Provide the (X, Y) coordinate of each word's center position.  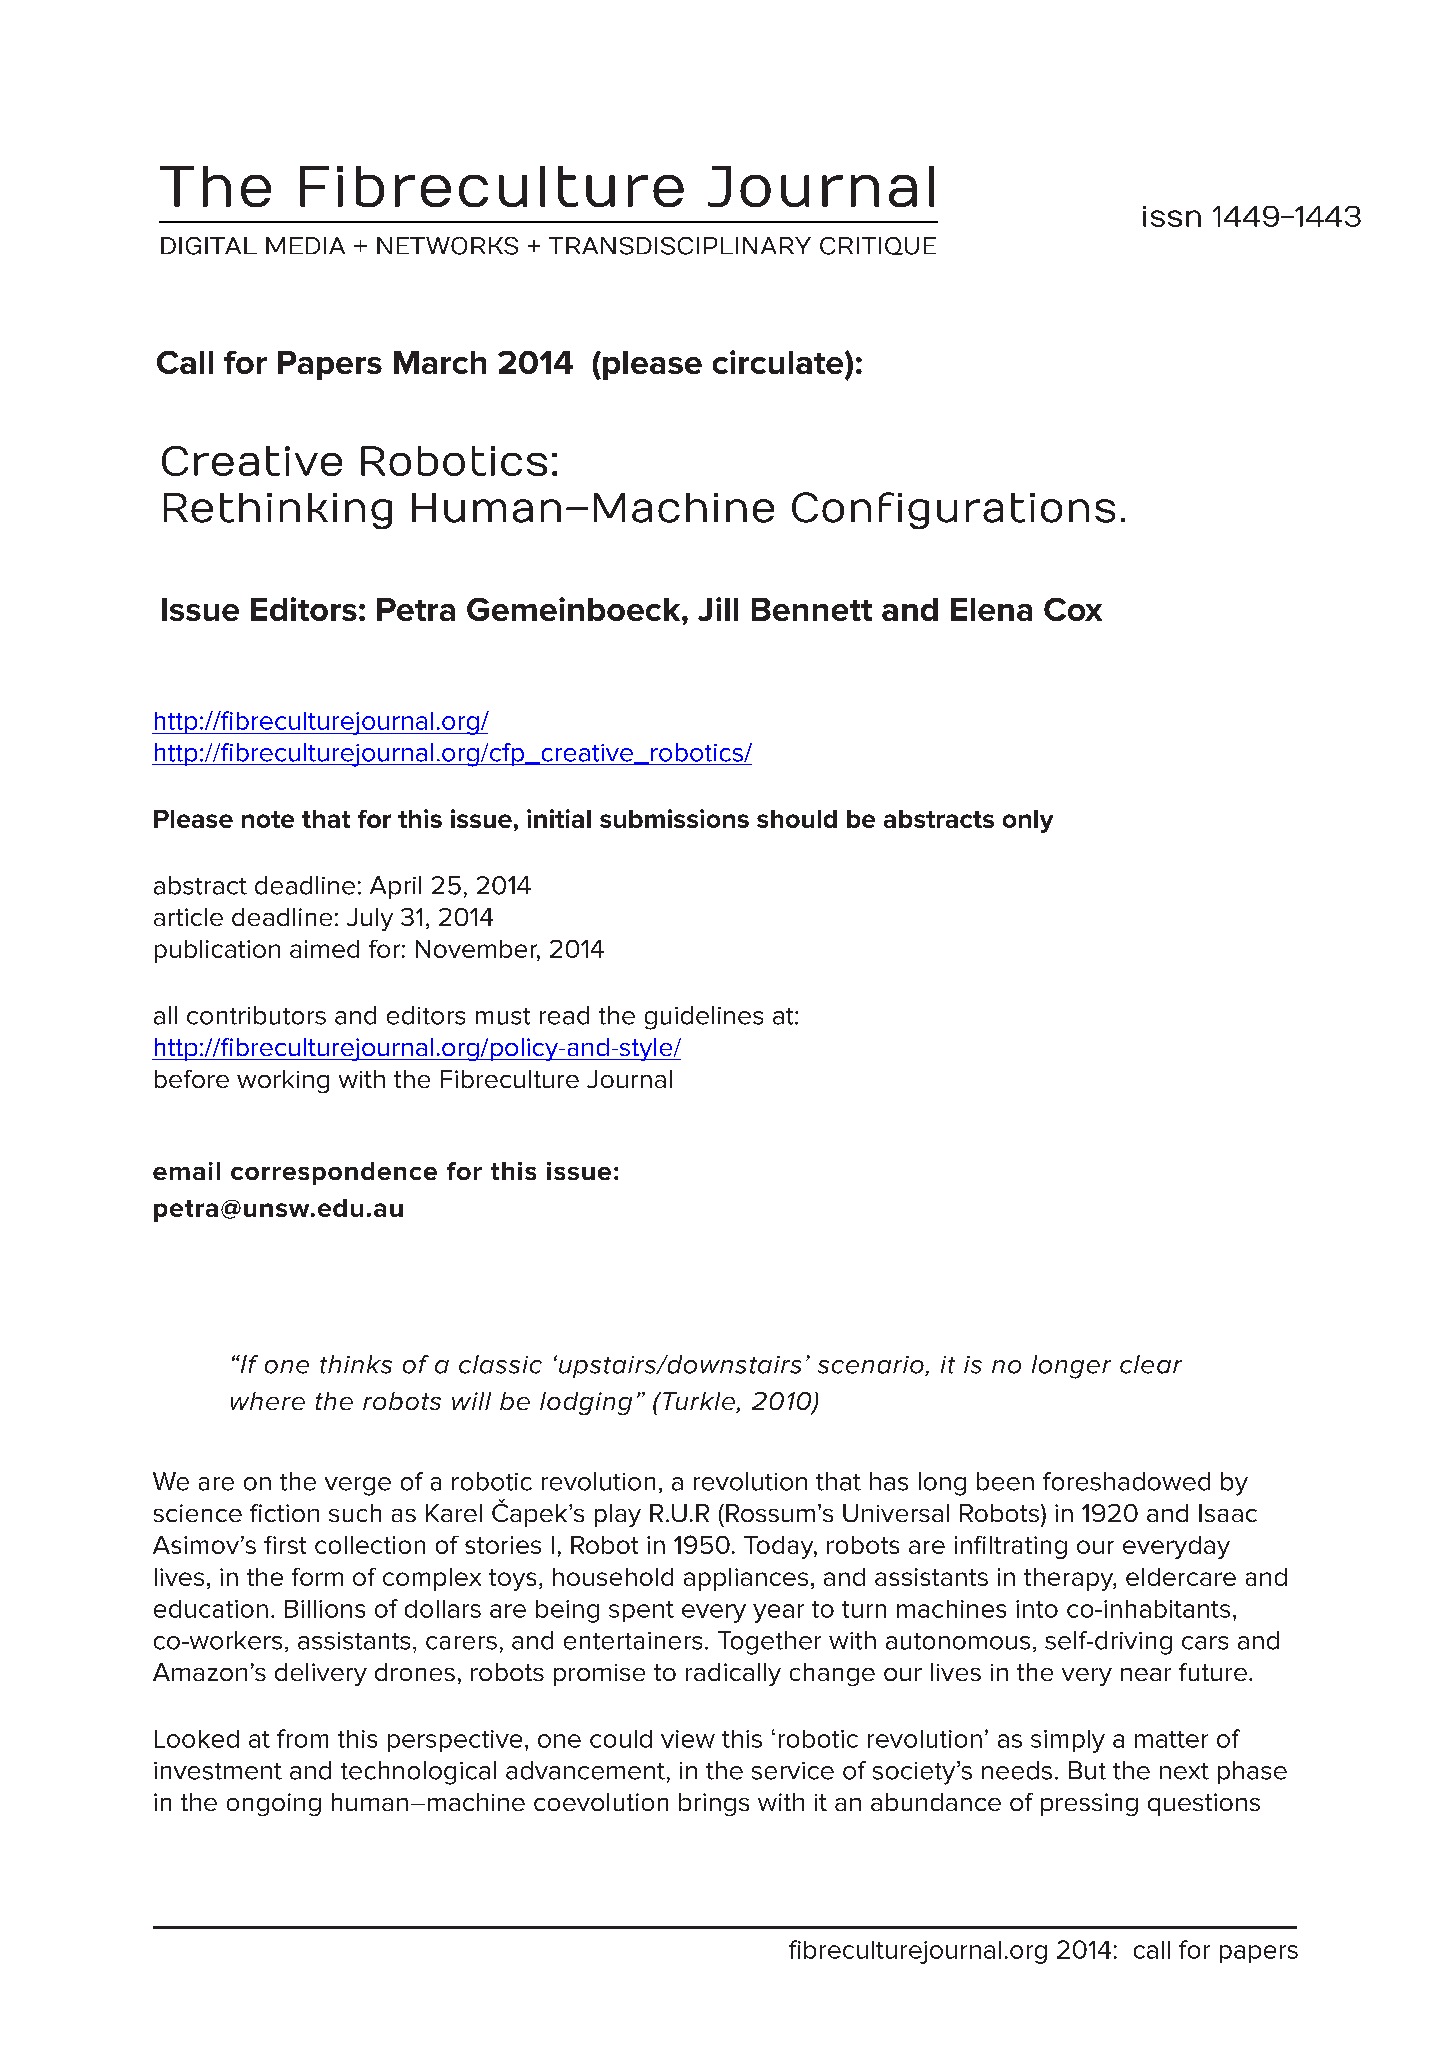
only (1028, 821)
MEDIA (305, 245)
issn (1172, 216)
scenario (872, 1366)
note (268, 819)
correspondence (334, 1173)
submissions (674, 818)
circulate (779, 362)
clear (1151, 1364)
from (302, 1738)
